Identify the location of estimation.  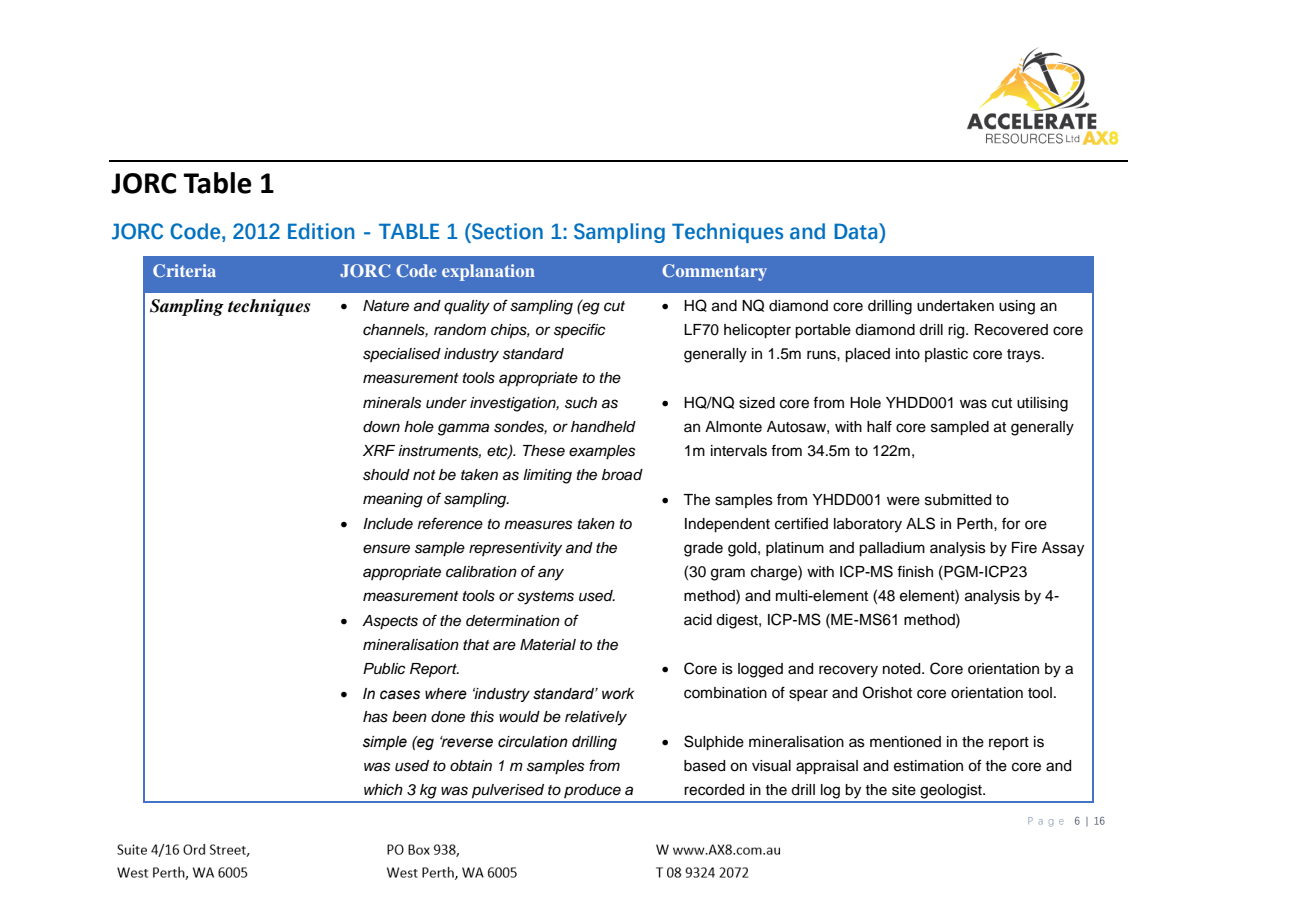
(928, 766).
